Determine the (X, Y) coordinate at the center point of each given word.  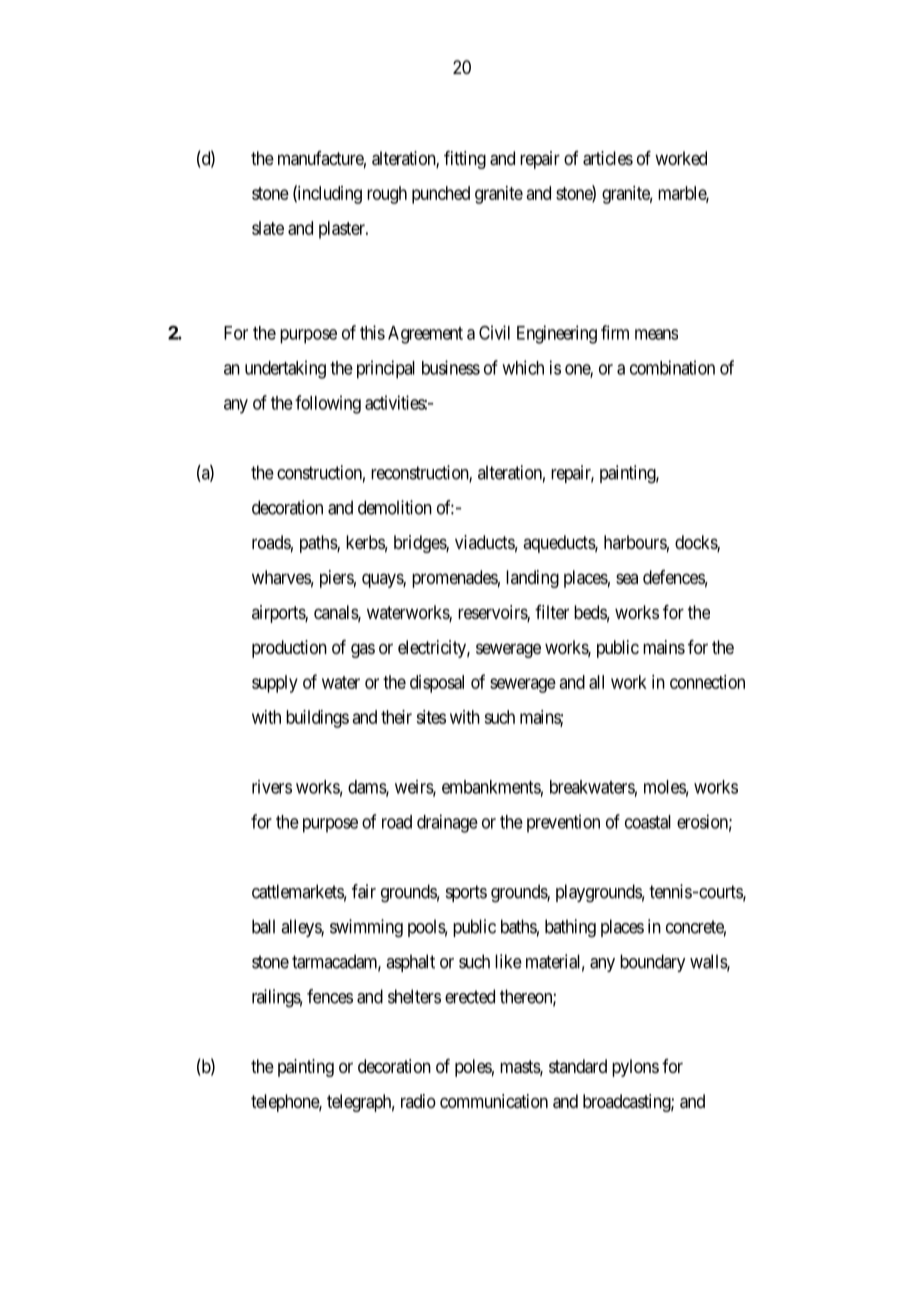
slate (268, 228)
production (289, 649)
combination (672, 367)
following (328, 404)
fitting (465, 160)
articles (608, 158)
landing (532, 579)
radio (418, 1101)
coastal (648, 822)
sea (627, 578)
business (451, 367)
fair (364, 891)
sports (466, 893)
